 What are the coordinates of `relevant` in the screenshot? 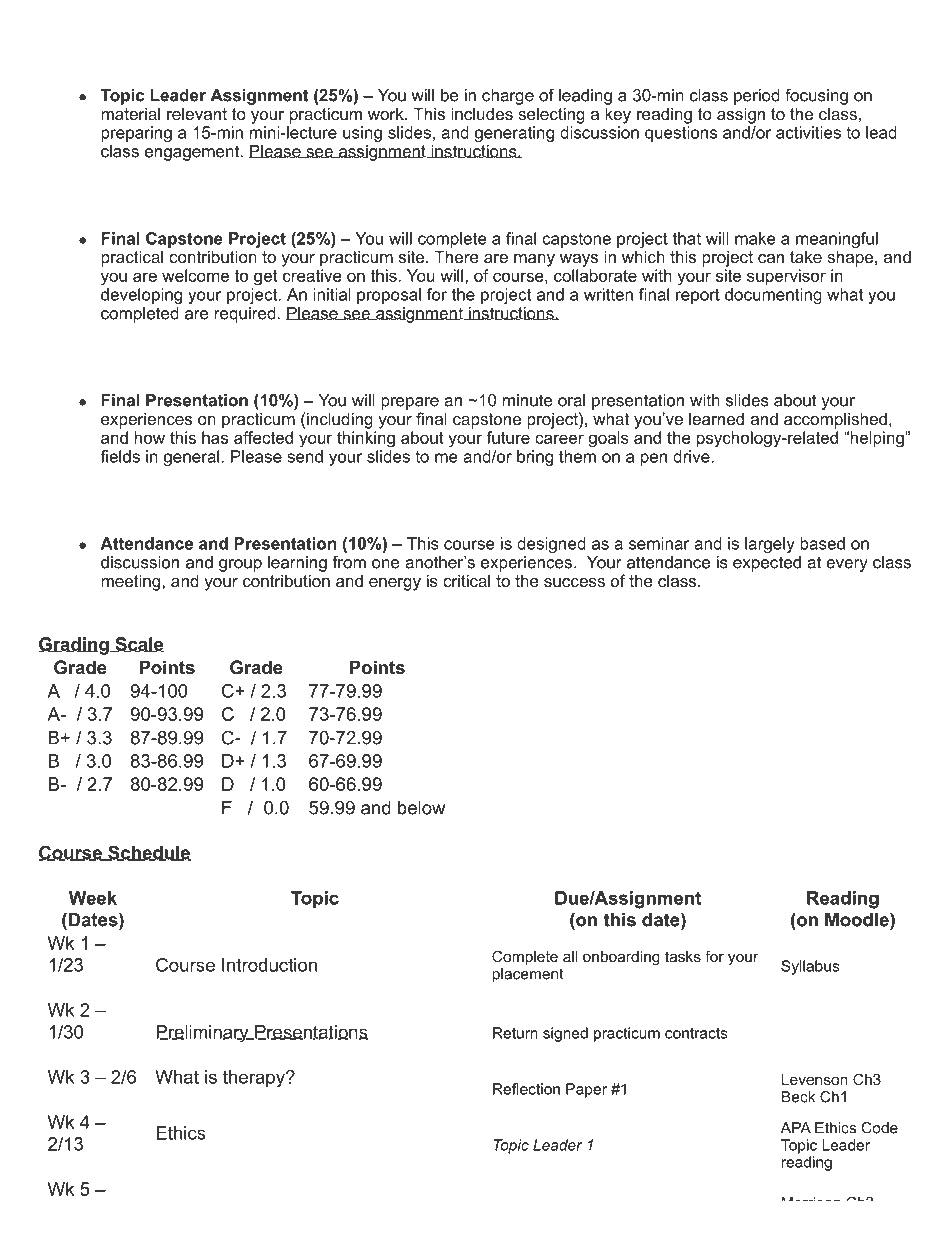 It's located at (197, 113).
